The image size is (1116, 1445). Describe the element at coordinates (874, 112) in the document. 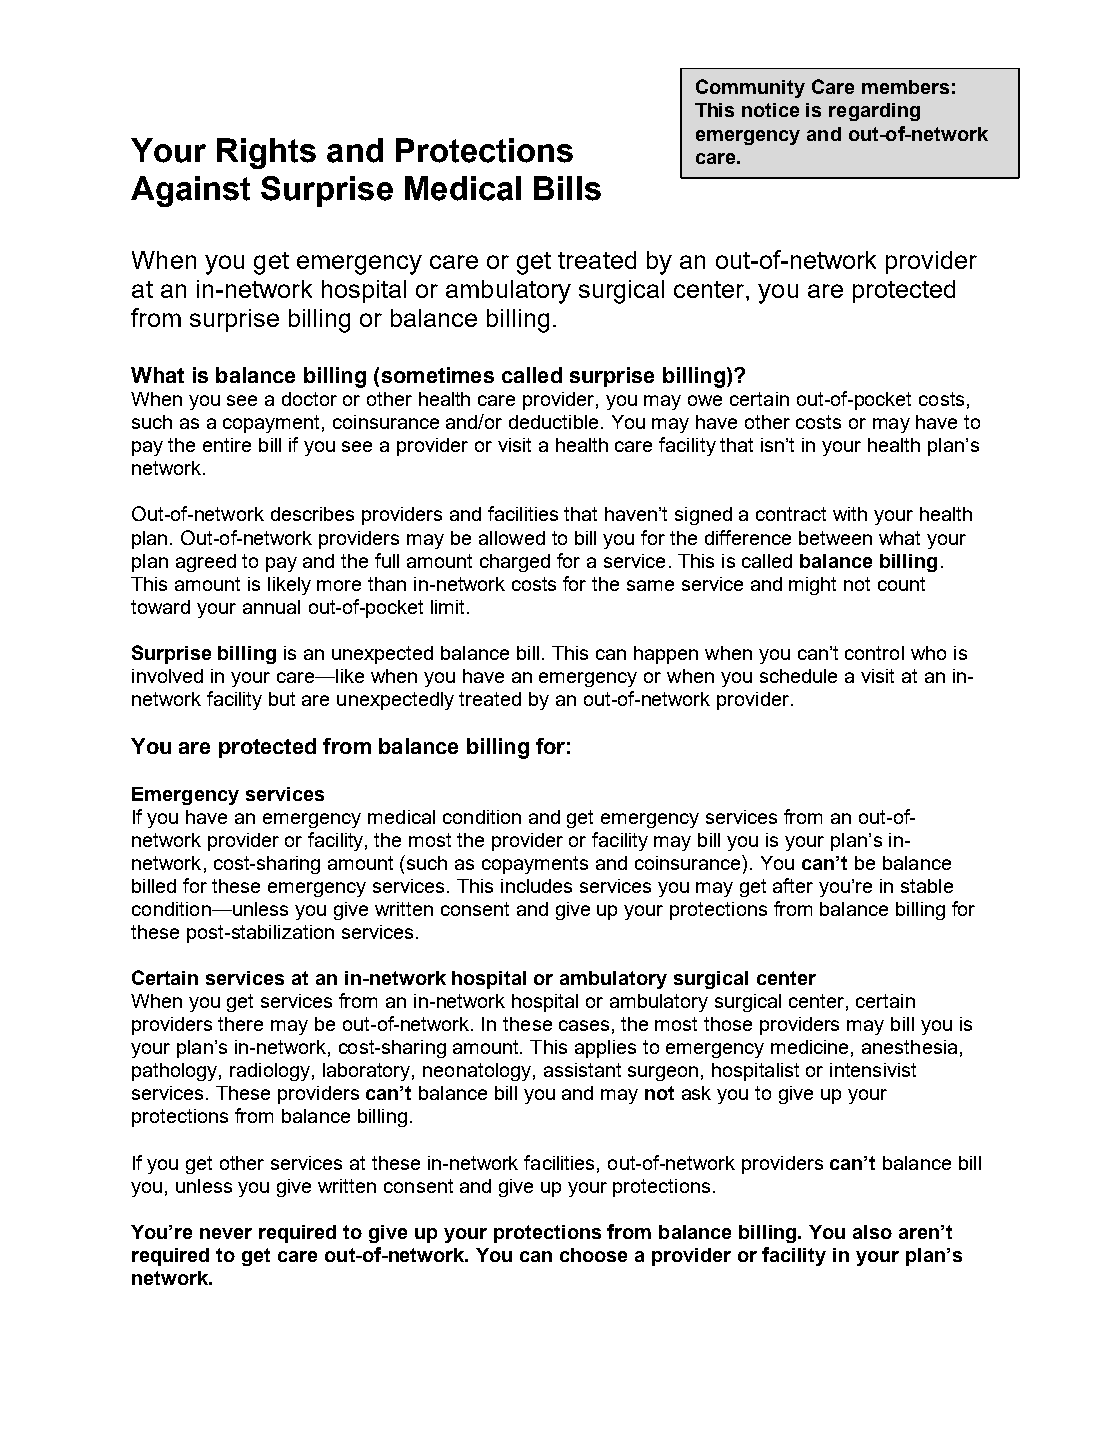

I see `regarding` at that location.
